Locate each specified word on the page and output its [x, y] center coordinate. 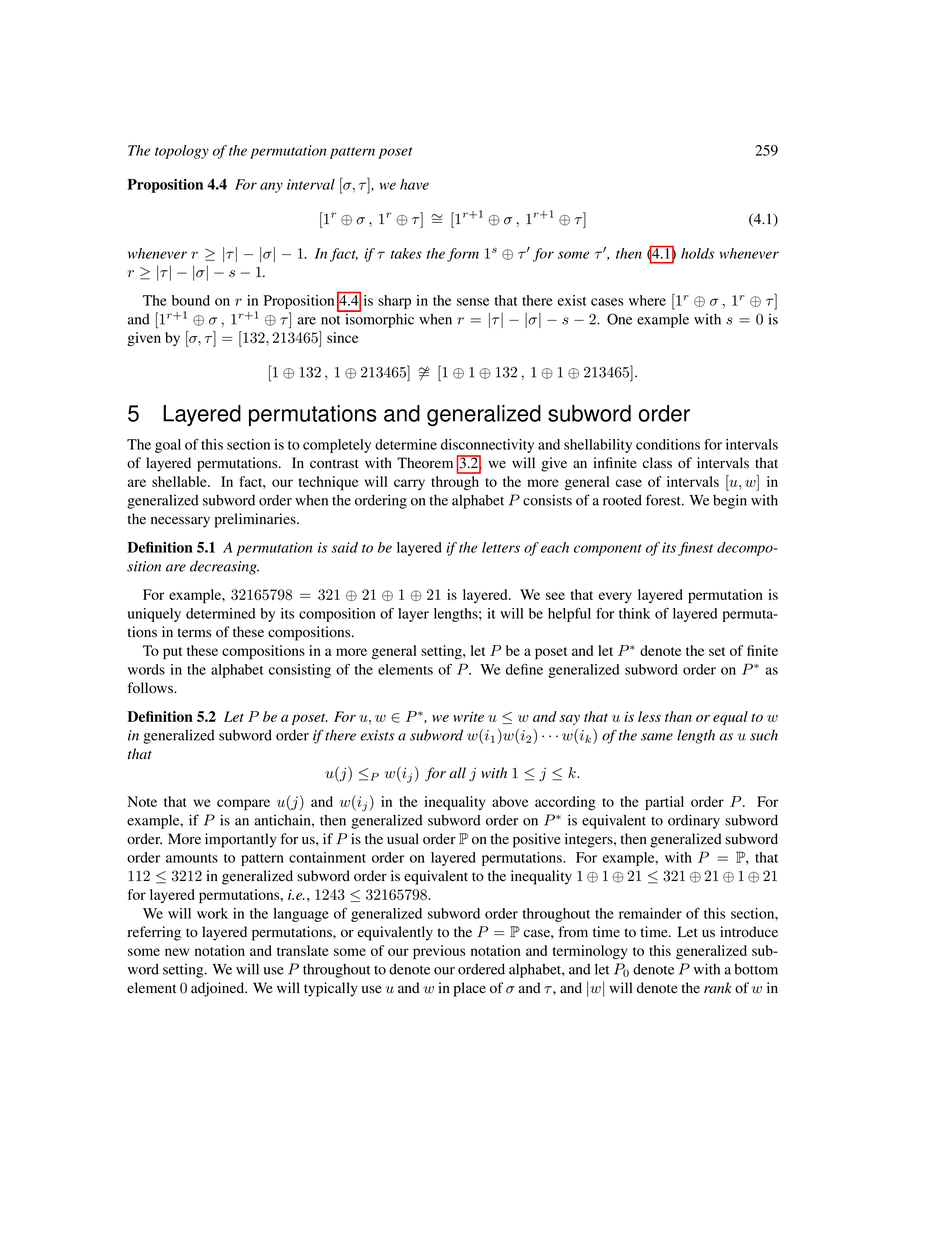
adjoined [219, 989]
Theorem [425, 463]
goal [168, 446]
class [657, 463]
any [271, 187]
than [678, 716]
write [468, 716]
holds [697, 253]
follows [151, 688]
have [414, 184]
